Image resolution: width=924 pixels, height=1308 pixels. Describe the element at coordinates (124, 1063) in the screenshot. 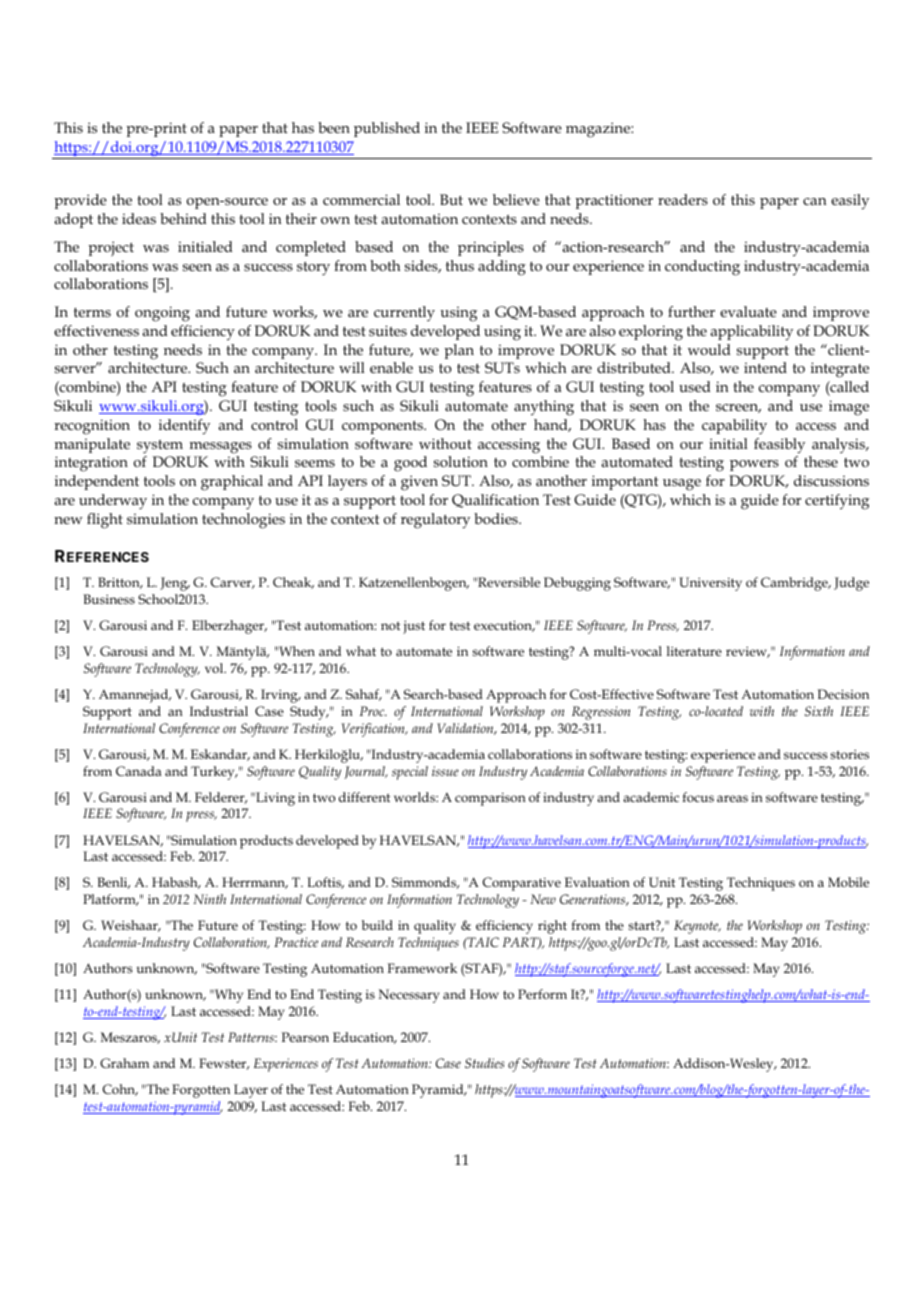

I see `Graham` at that location.
